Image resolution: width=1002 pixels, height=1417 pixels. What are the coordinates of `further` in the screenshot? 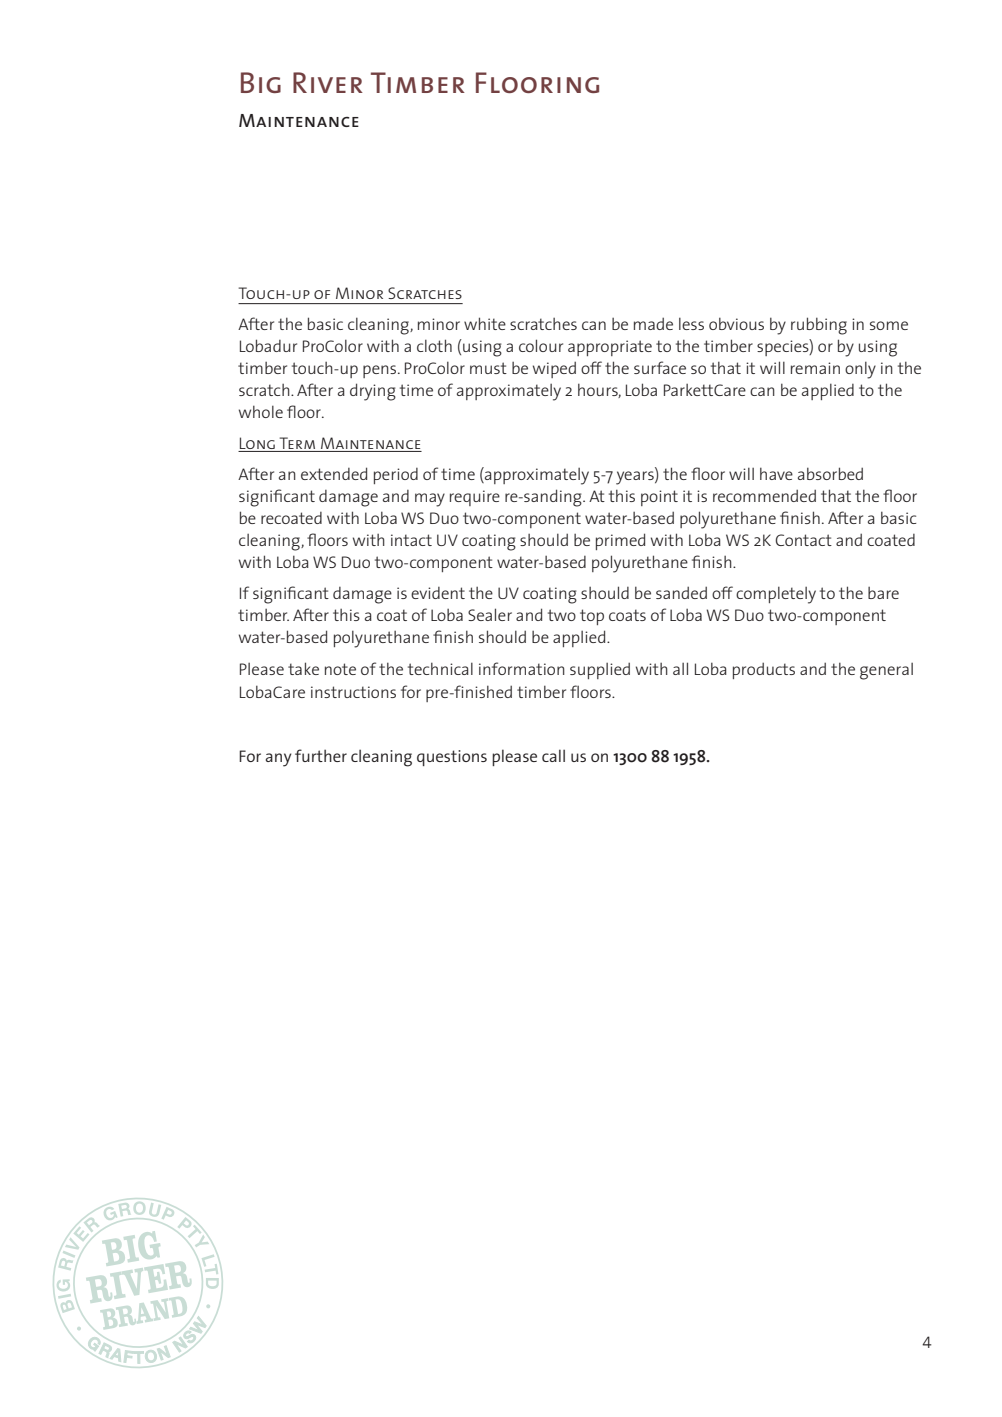 It's located at (321, 755).
